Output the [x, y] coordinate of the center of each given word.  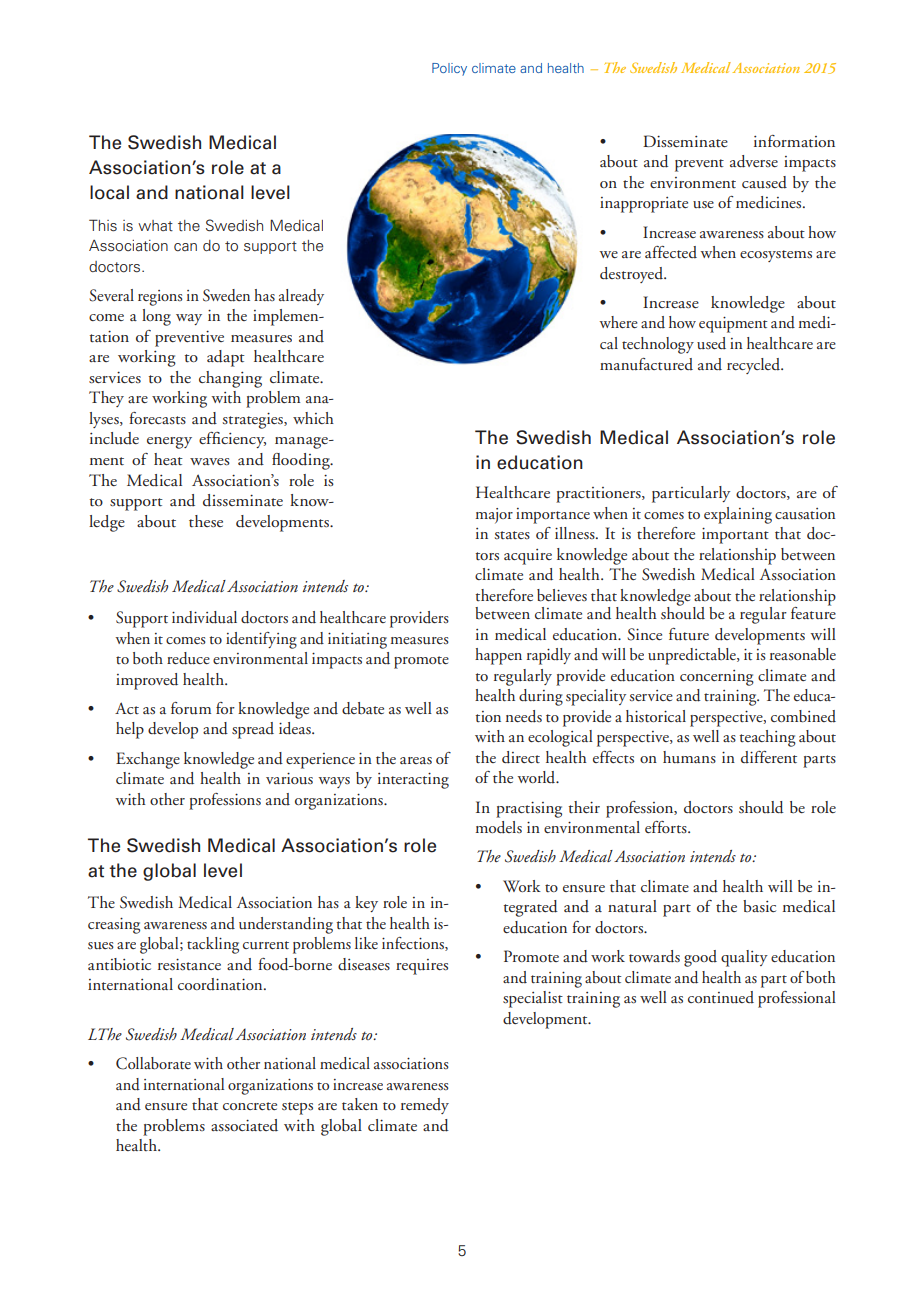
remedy [425, 1106]
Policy [449, 69]
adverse [754, 161]
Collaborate [153, 1063]
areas [416, 760]
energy [169, 443]
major [494, 516]
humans [689, 757]
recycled [755, 366]
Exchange [148, 760]
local [109, 192]
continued [721, 997]
